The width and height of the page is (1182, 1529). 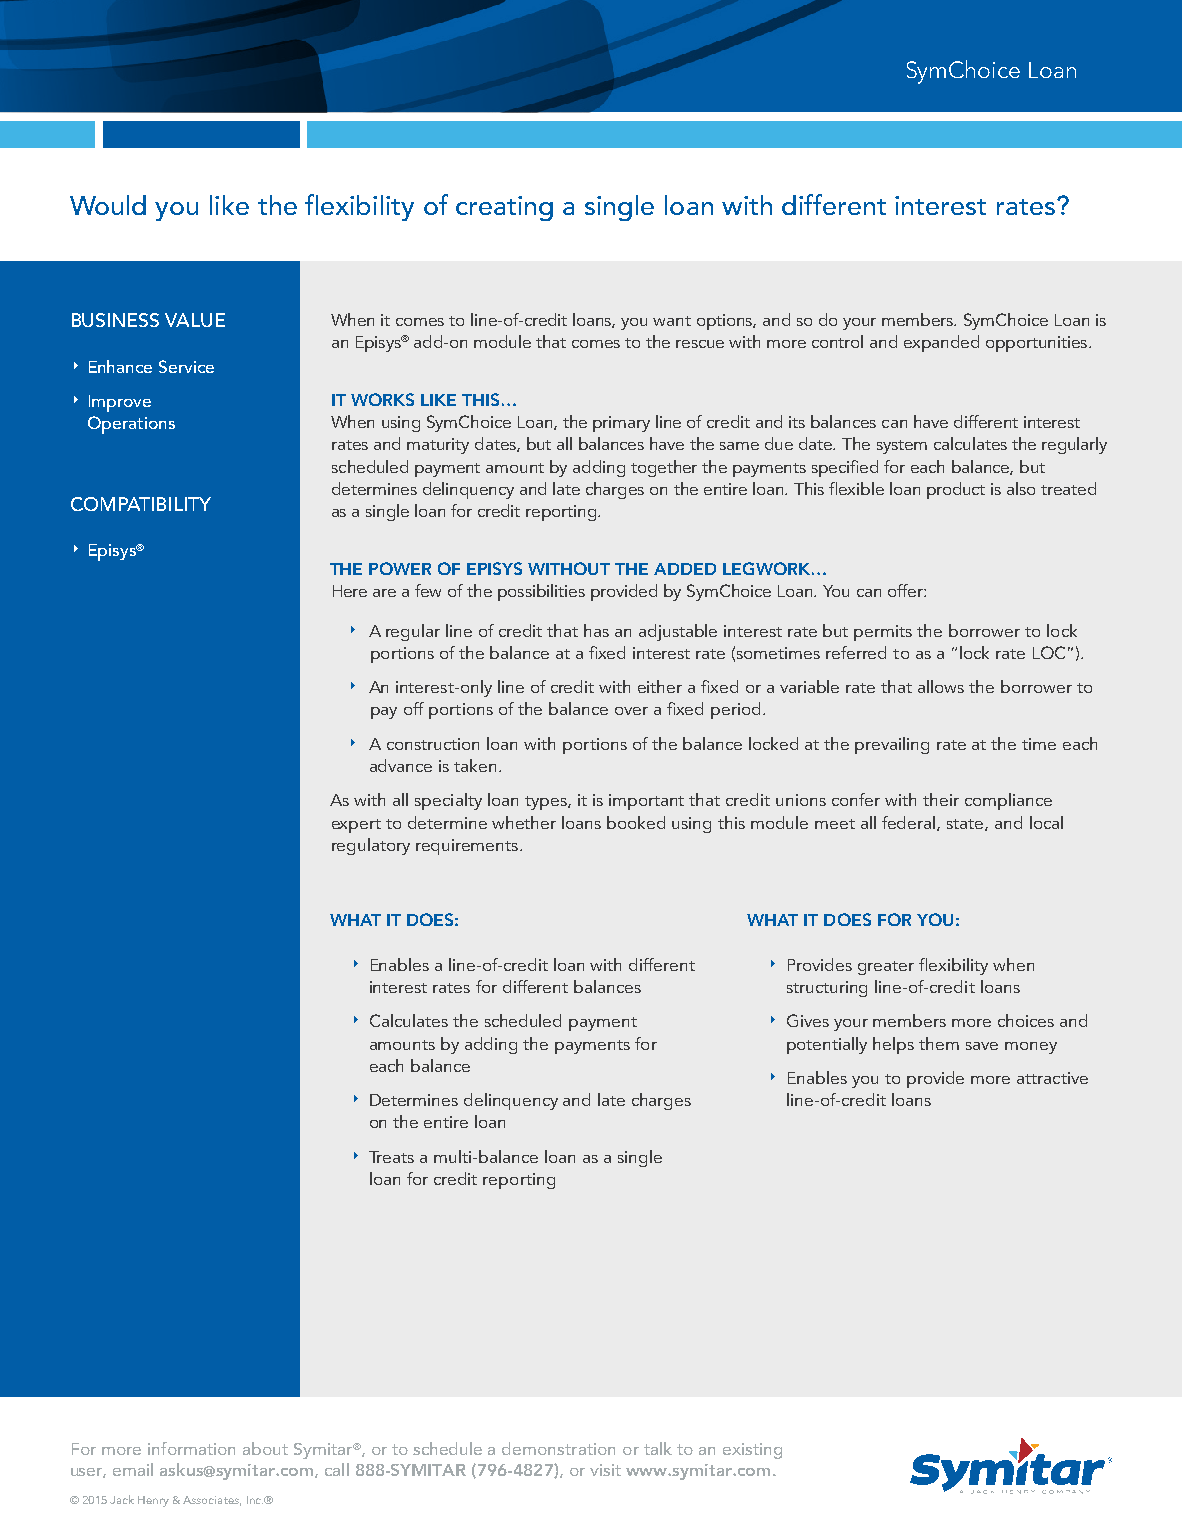 I want to click on booked, so click(x=636, y=822).
